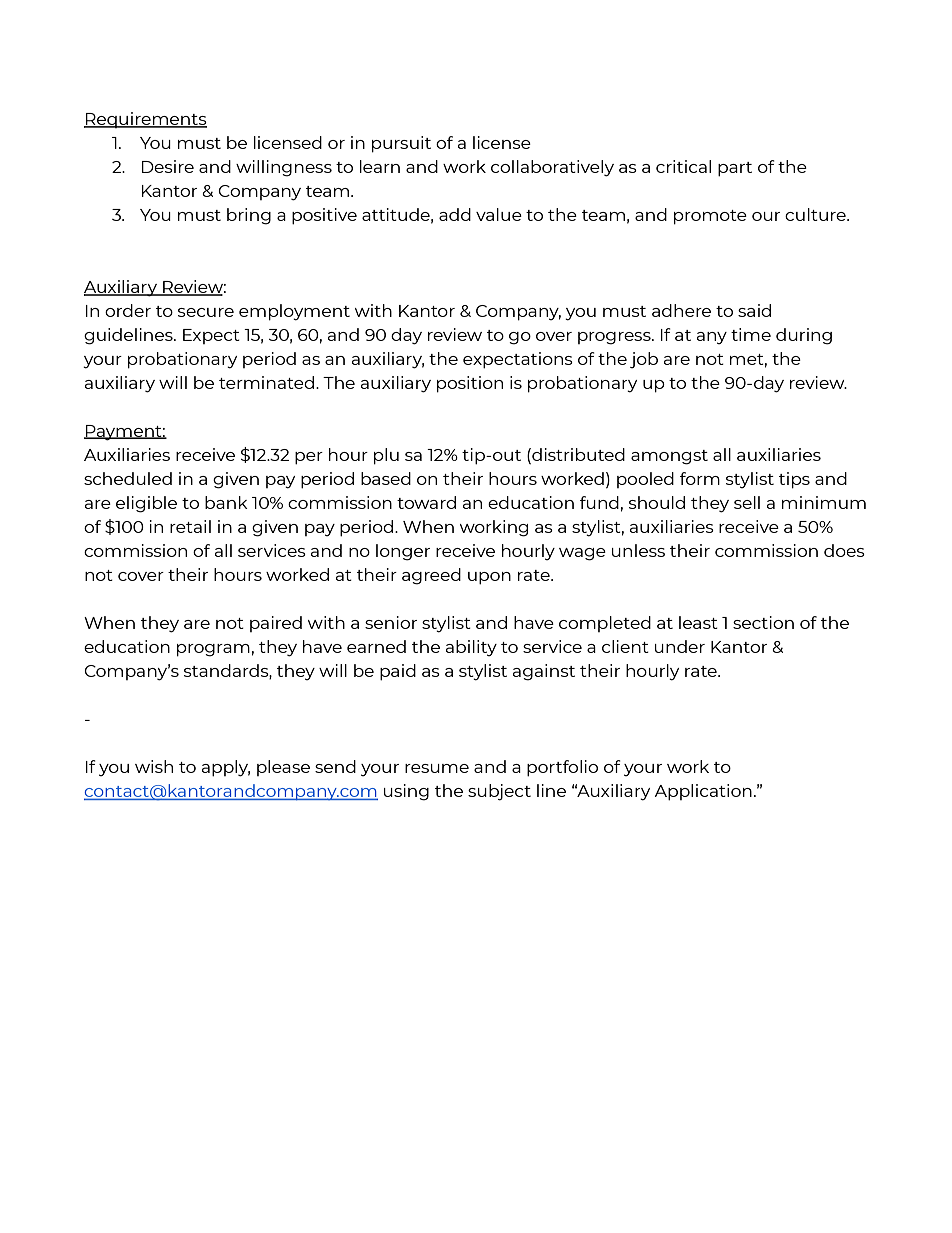  I want to click on time, so click(751, 334).
